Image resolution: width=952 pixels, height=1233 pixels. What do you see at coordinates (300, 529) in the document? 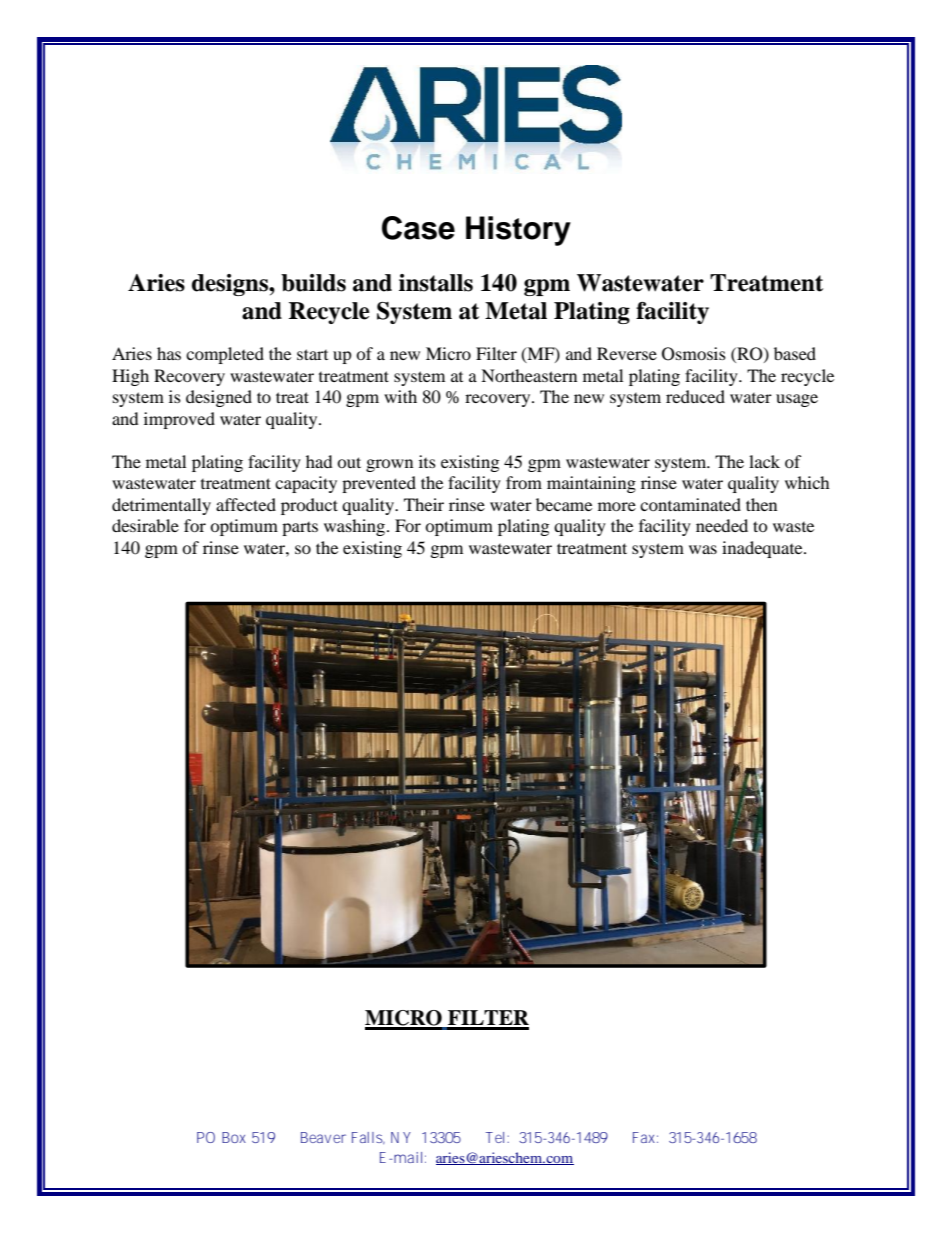
I see `parts` at bounding box center [300, 529].
